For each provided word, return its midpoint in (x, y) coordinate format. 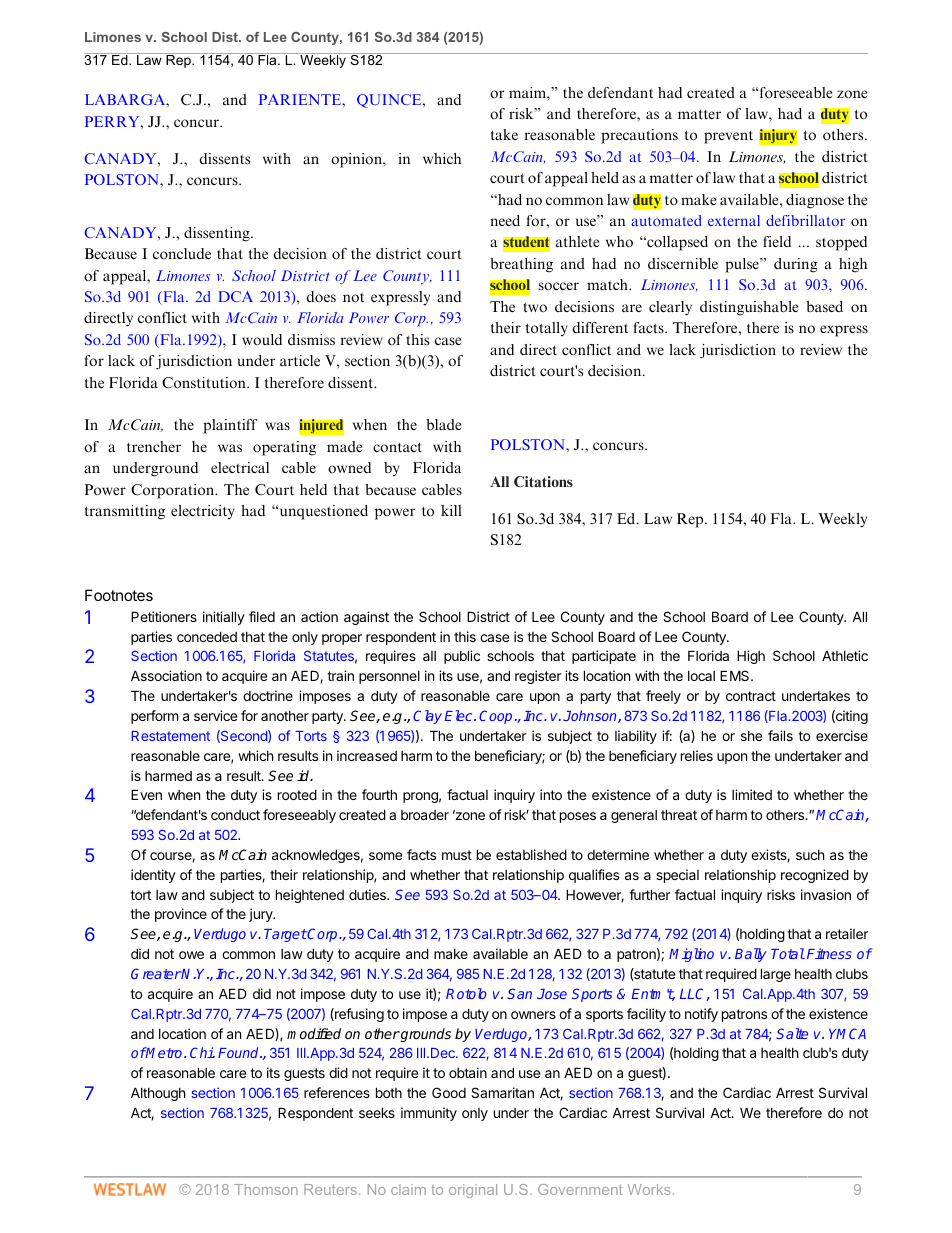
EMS (736, 675)
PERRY (113, 121)
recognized (815, 876)
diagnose (815, 201)
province (181, 915)
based (824, 306)
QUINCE (390, 101)
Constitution (205, 383)
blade (443, 424)
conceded (207, 636)
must (457, 855)
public (462, 657)
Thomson (266, 1189)
